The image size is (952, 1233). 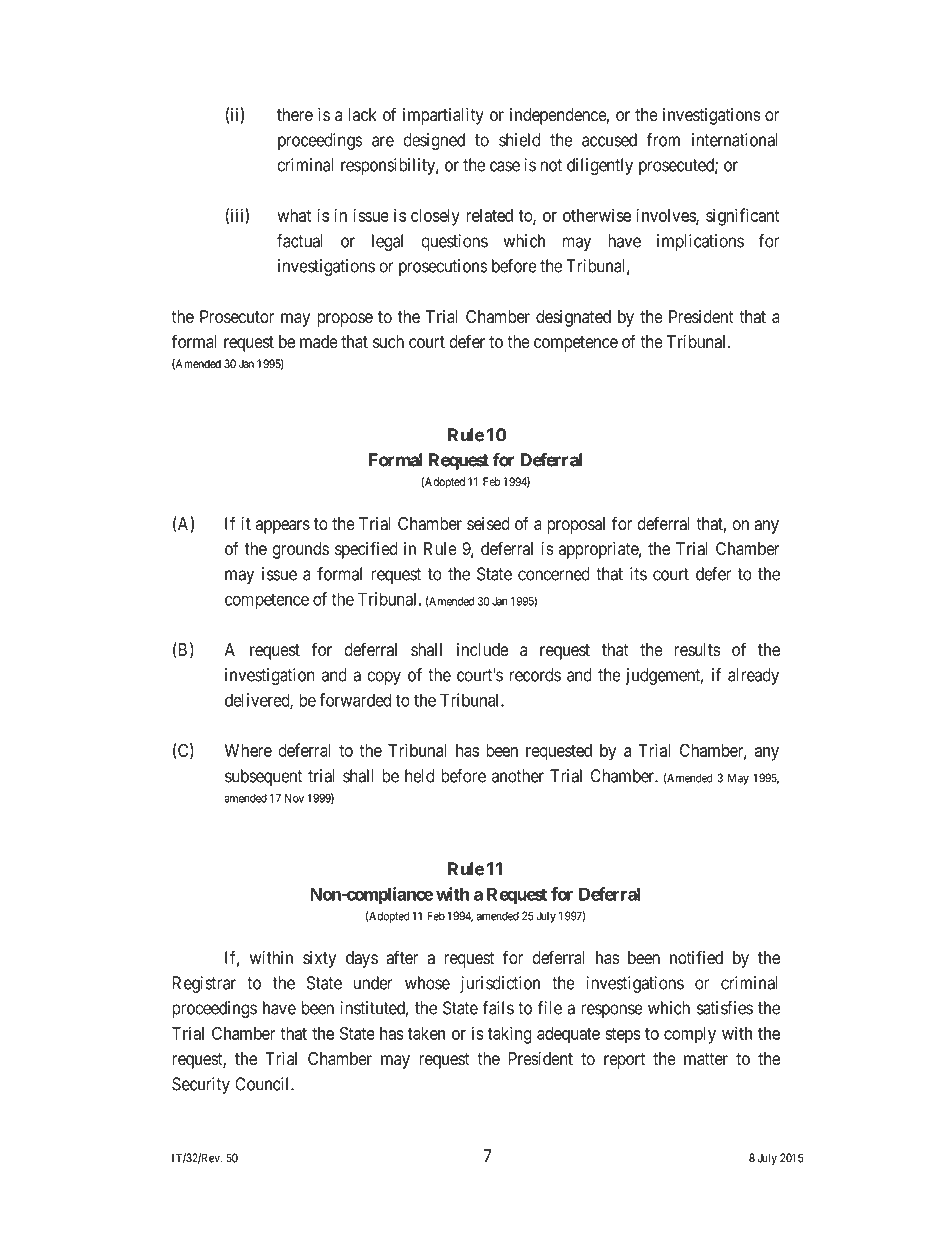 I want to click on include, so click(x=482, y=650).
